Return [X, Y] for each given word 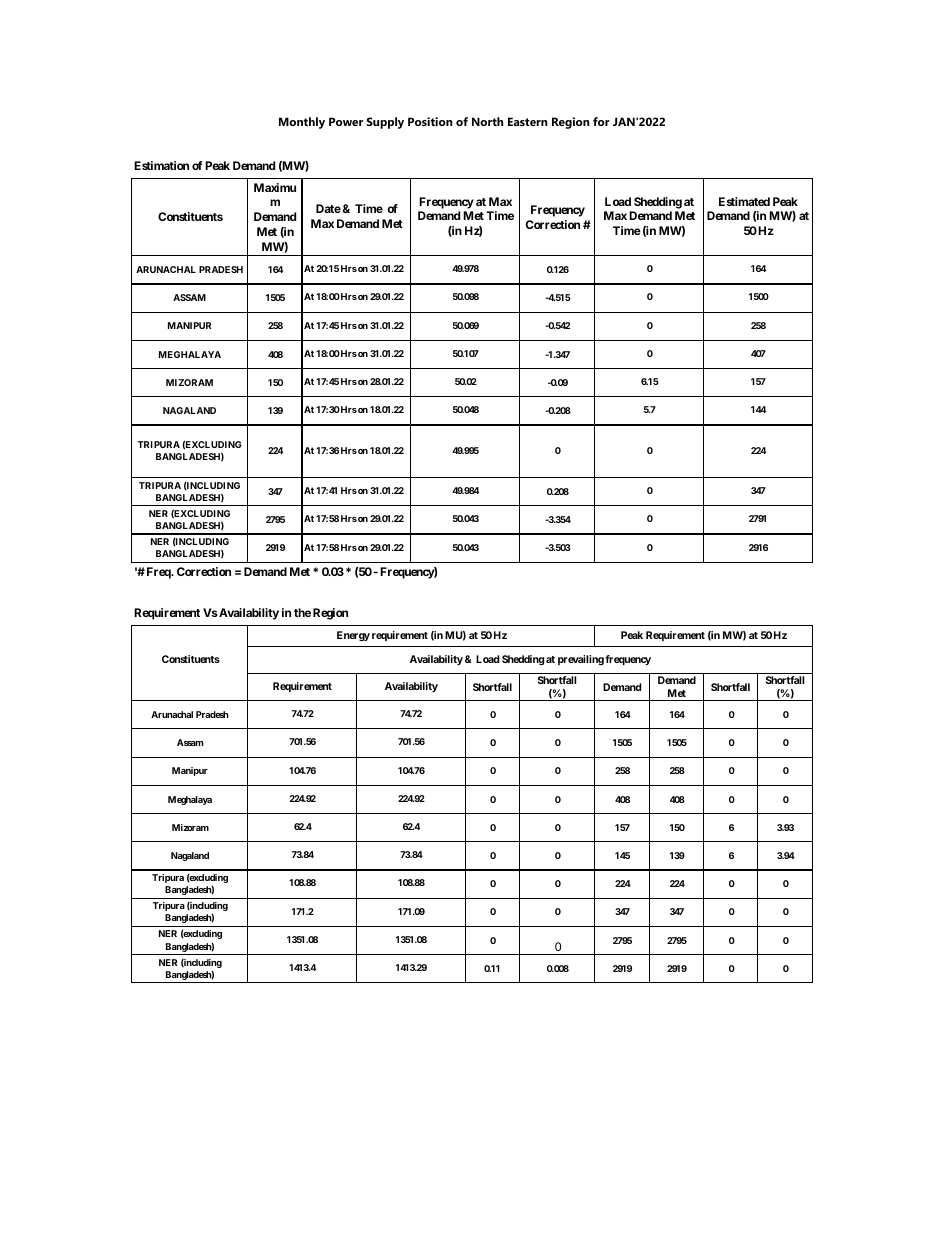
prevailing [581, 660]
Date [328, 208]
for [601, 121]
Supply [385, 123]
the [302, 612]
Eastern [528, 121]
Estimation [161, 165]
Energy [353, 636]
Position [430, 121]
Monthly [302, 123]
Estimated [744, 201]
